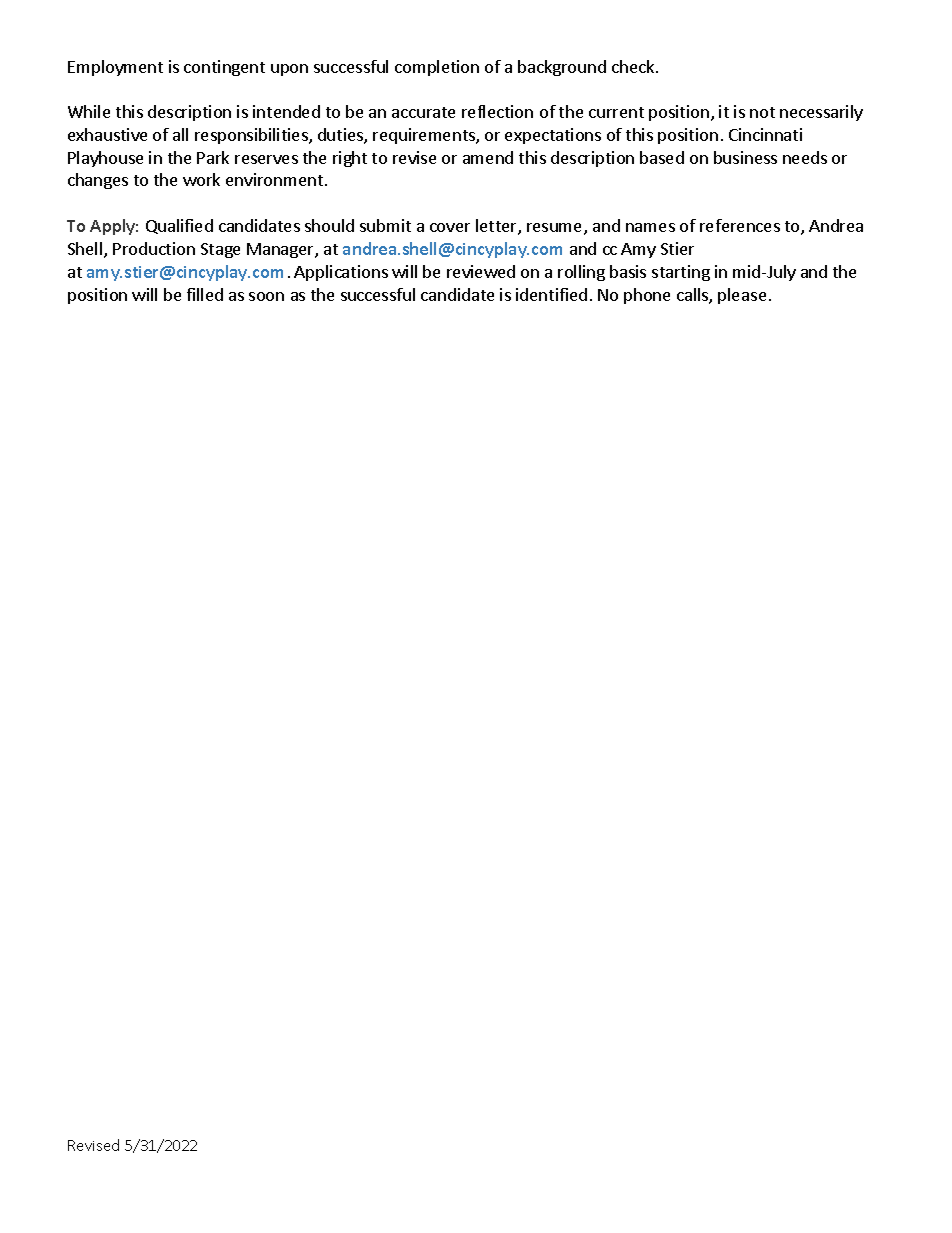  What do you see at coordinates (634, 66) in the screenshot?
I see `check` at bounding box center [634, 66].
